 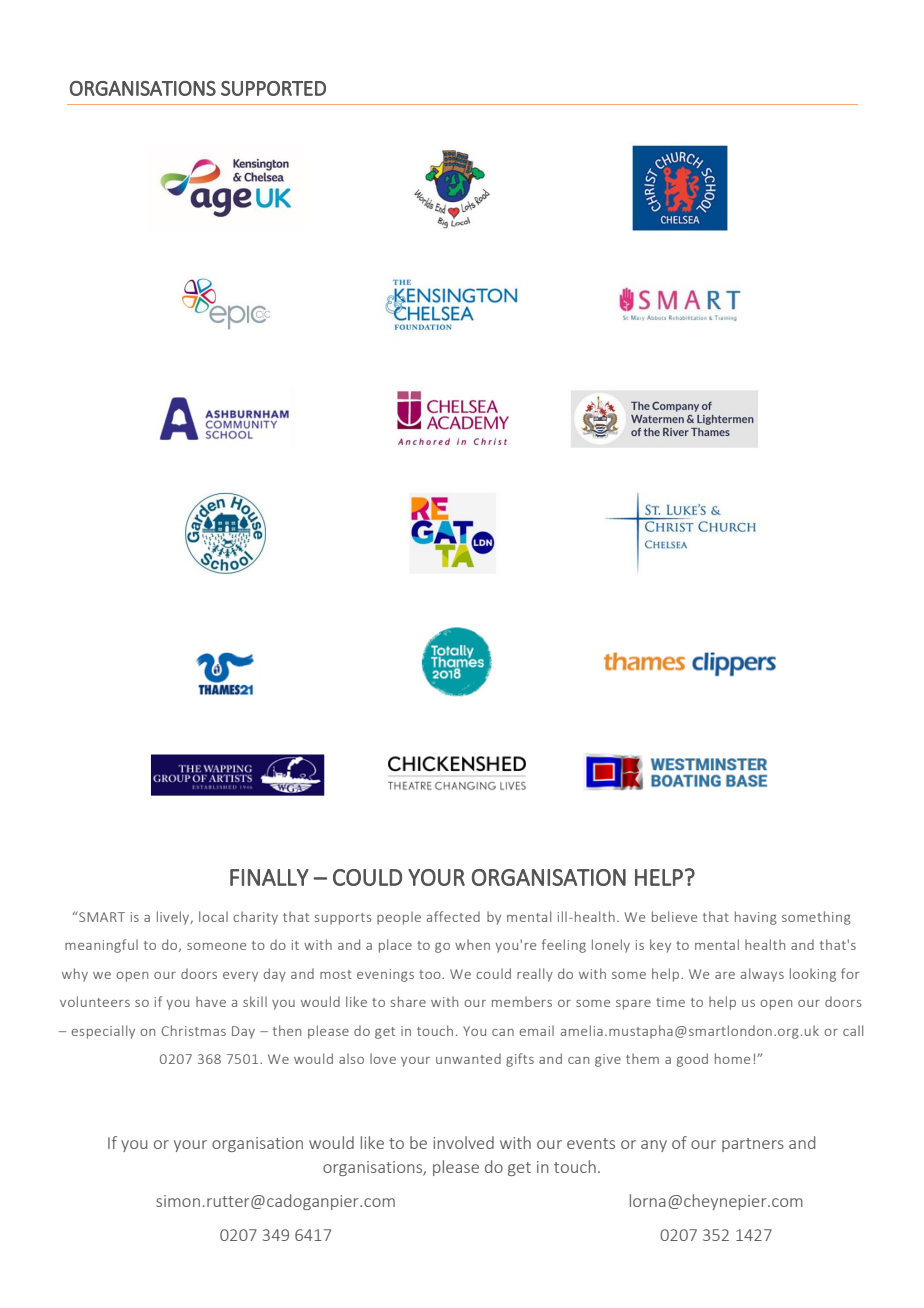 I want to click on having, so click(x=756, y=918).
